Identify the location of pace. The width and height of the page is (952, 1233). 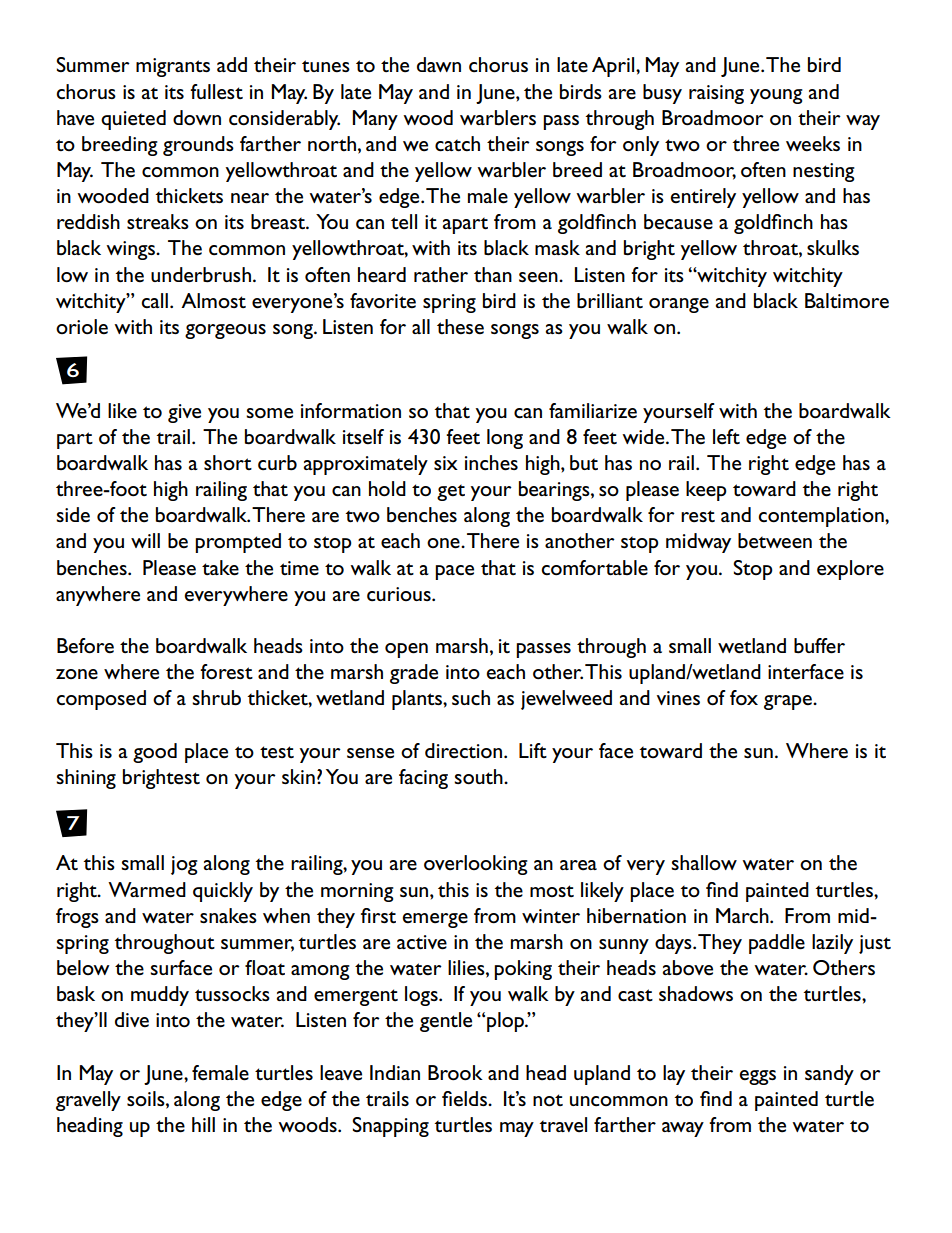
(454, 572).
